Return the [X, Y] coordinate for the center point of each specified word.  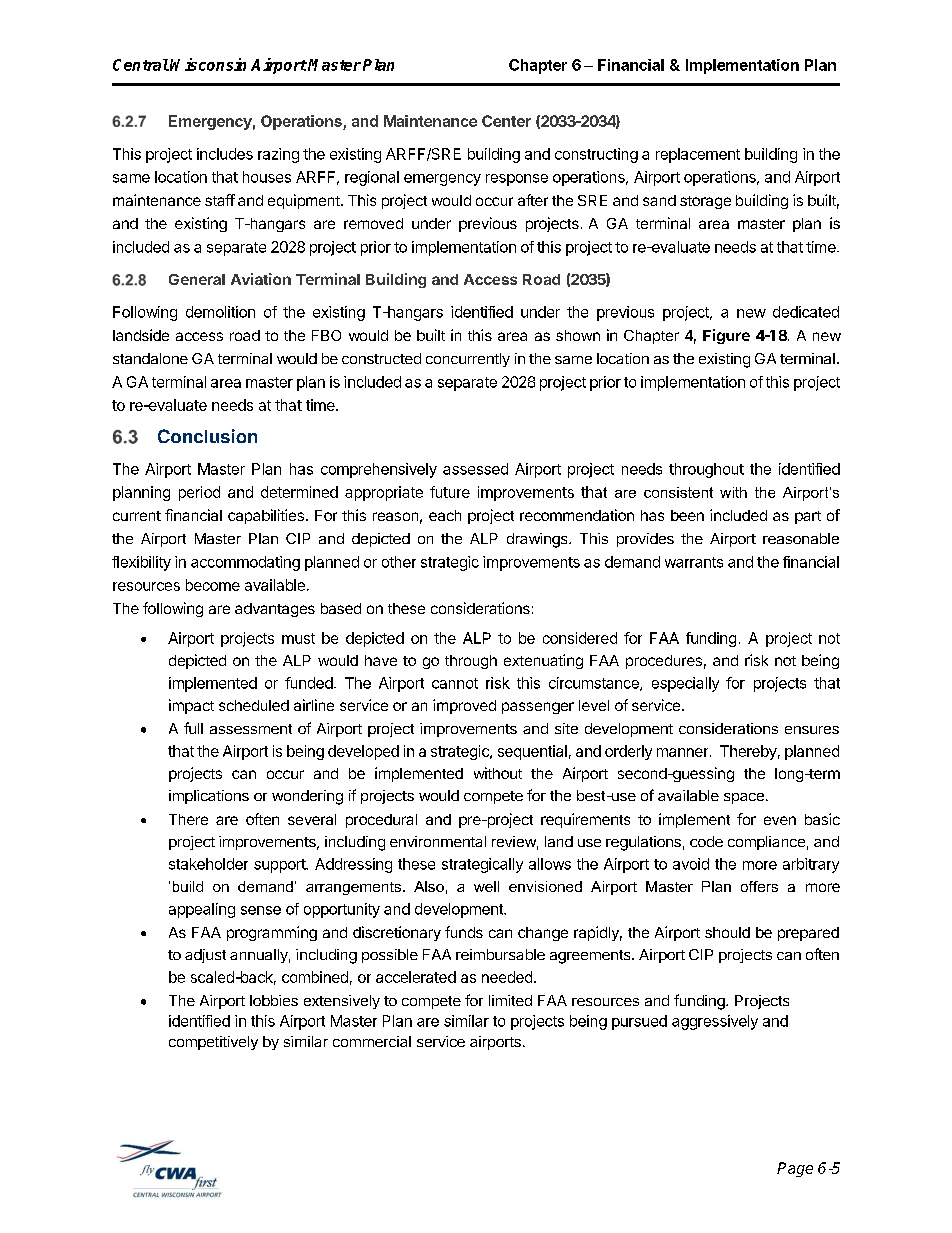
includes [225, 154]
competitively [213, 1043]
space [744, 798]
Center [506, 121]
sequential [532, 752]
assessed [475, 469]
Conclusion [207, 436]
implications [209, 797]
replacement [698, 155]
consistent [678, 492]
